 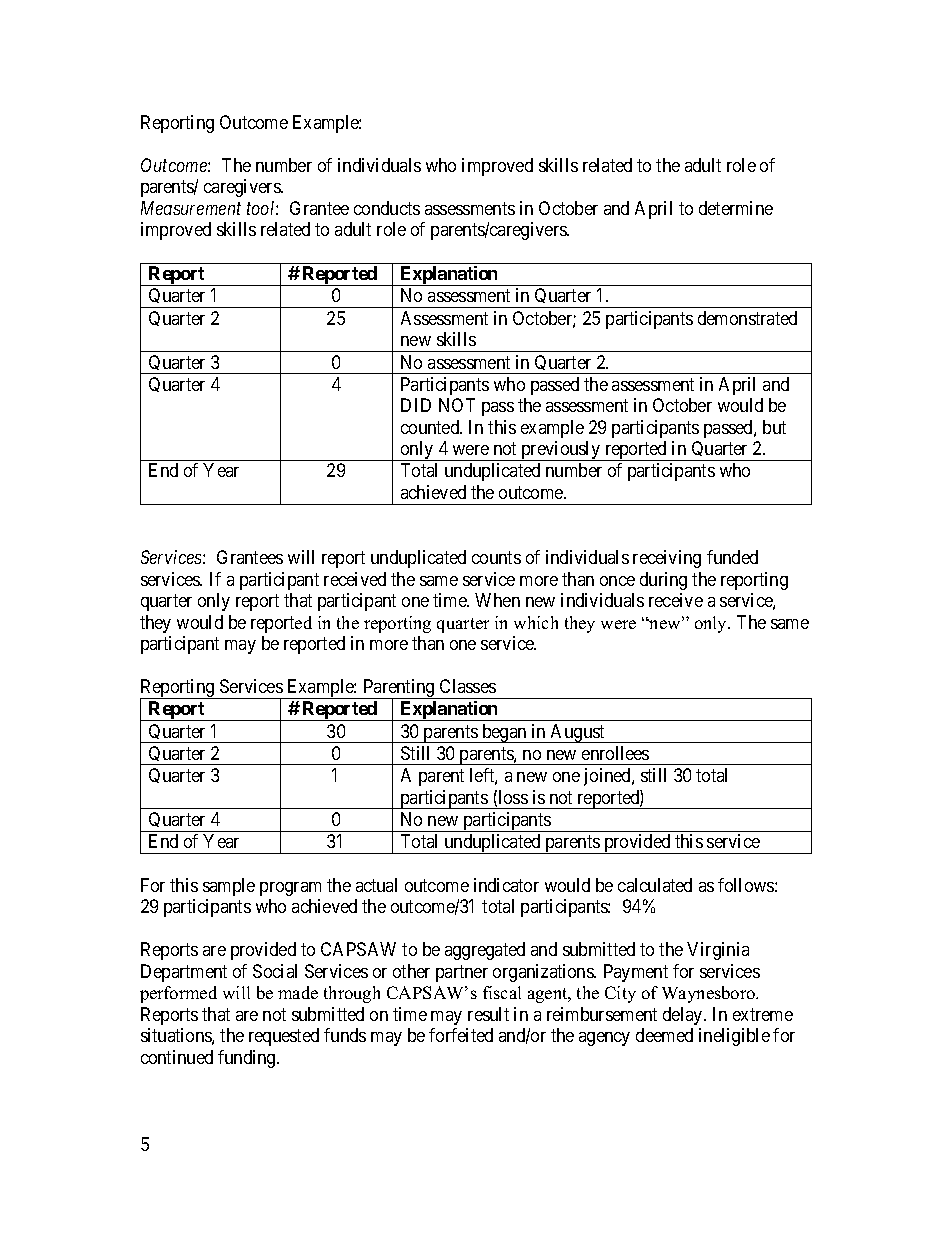 What do you see at coordinates (387, 208) in the screenshot?
I see `conducts` at bounding box center [387, 208].
